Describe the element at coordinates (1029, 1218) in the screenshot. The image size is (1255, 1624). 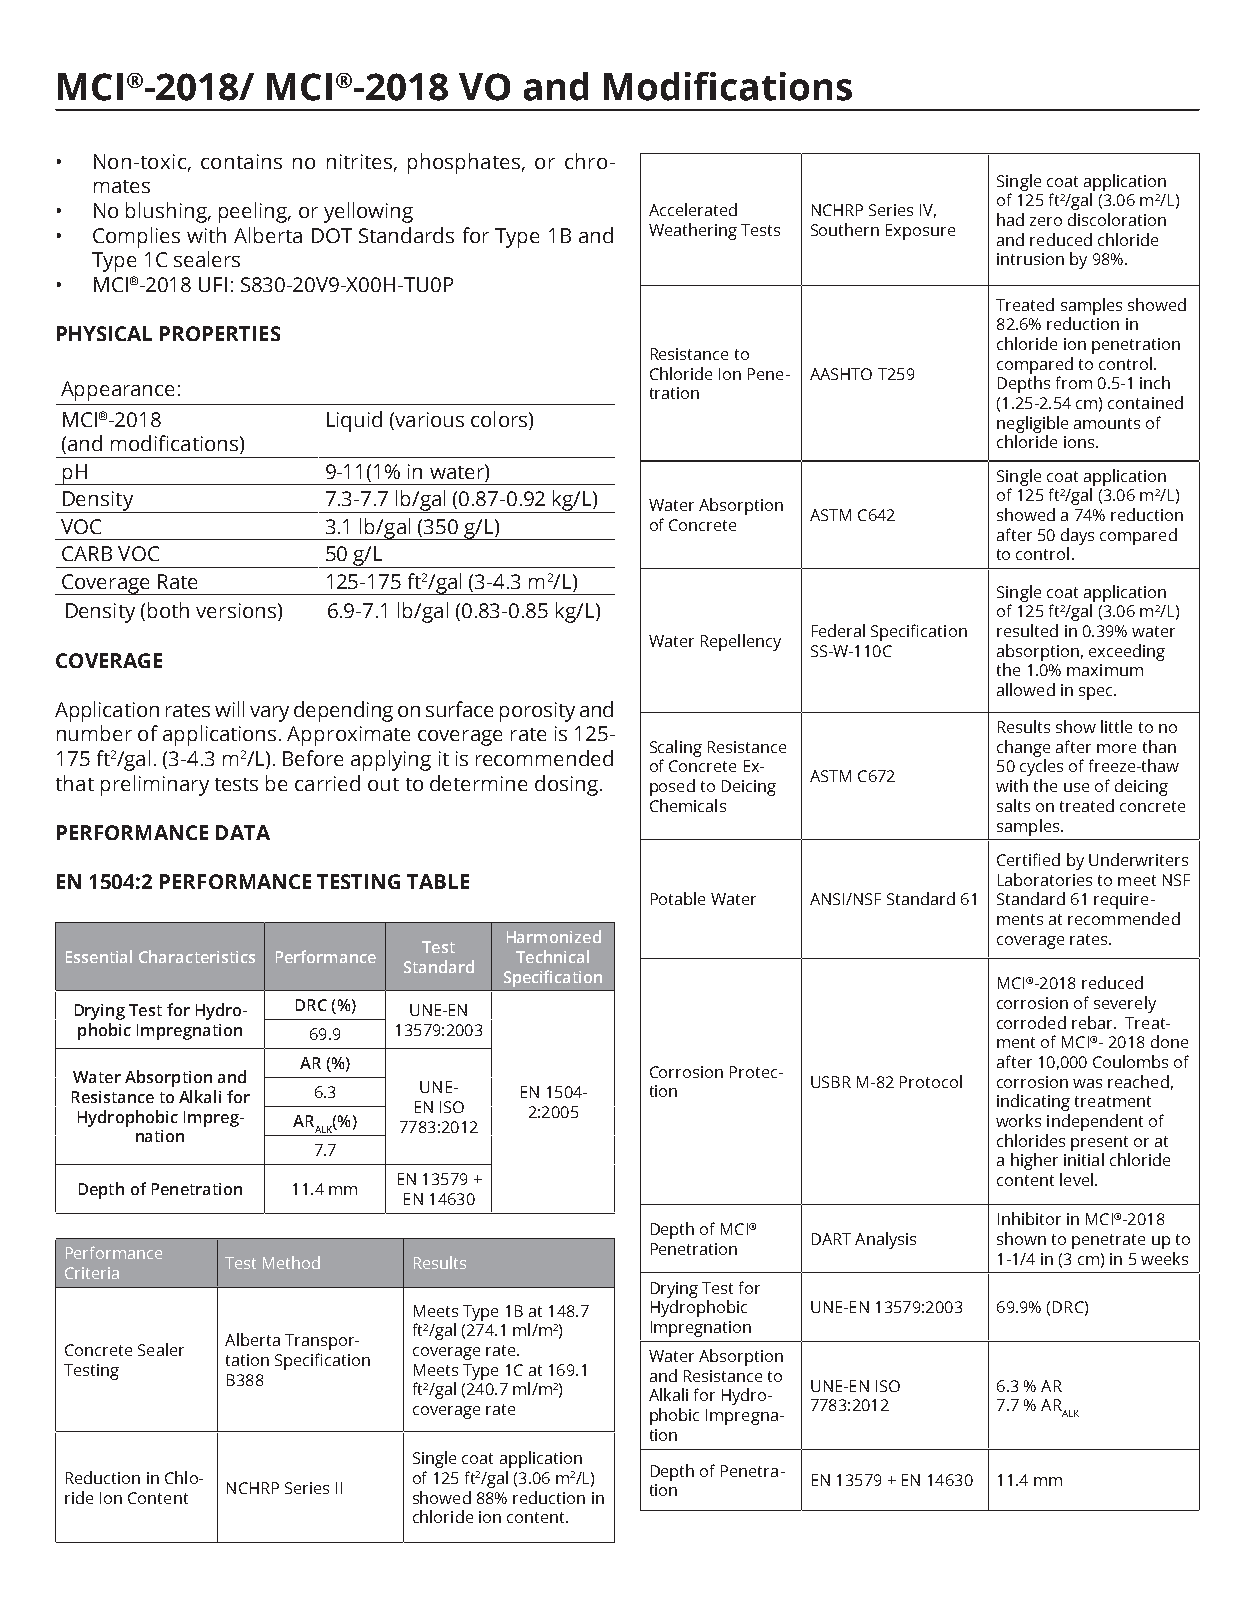
I see `Inhibitor` at that location.
